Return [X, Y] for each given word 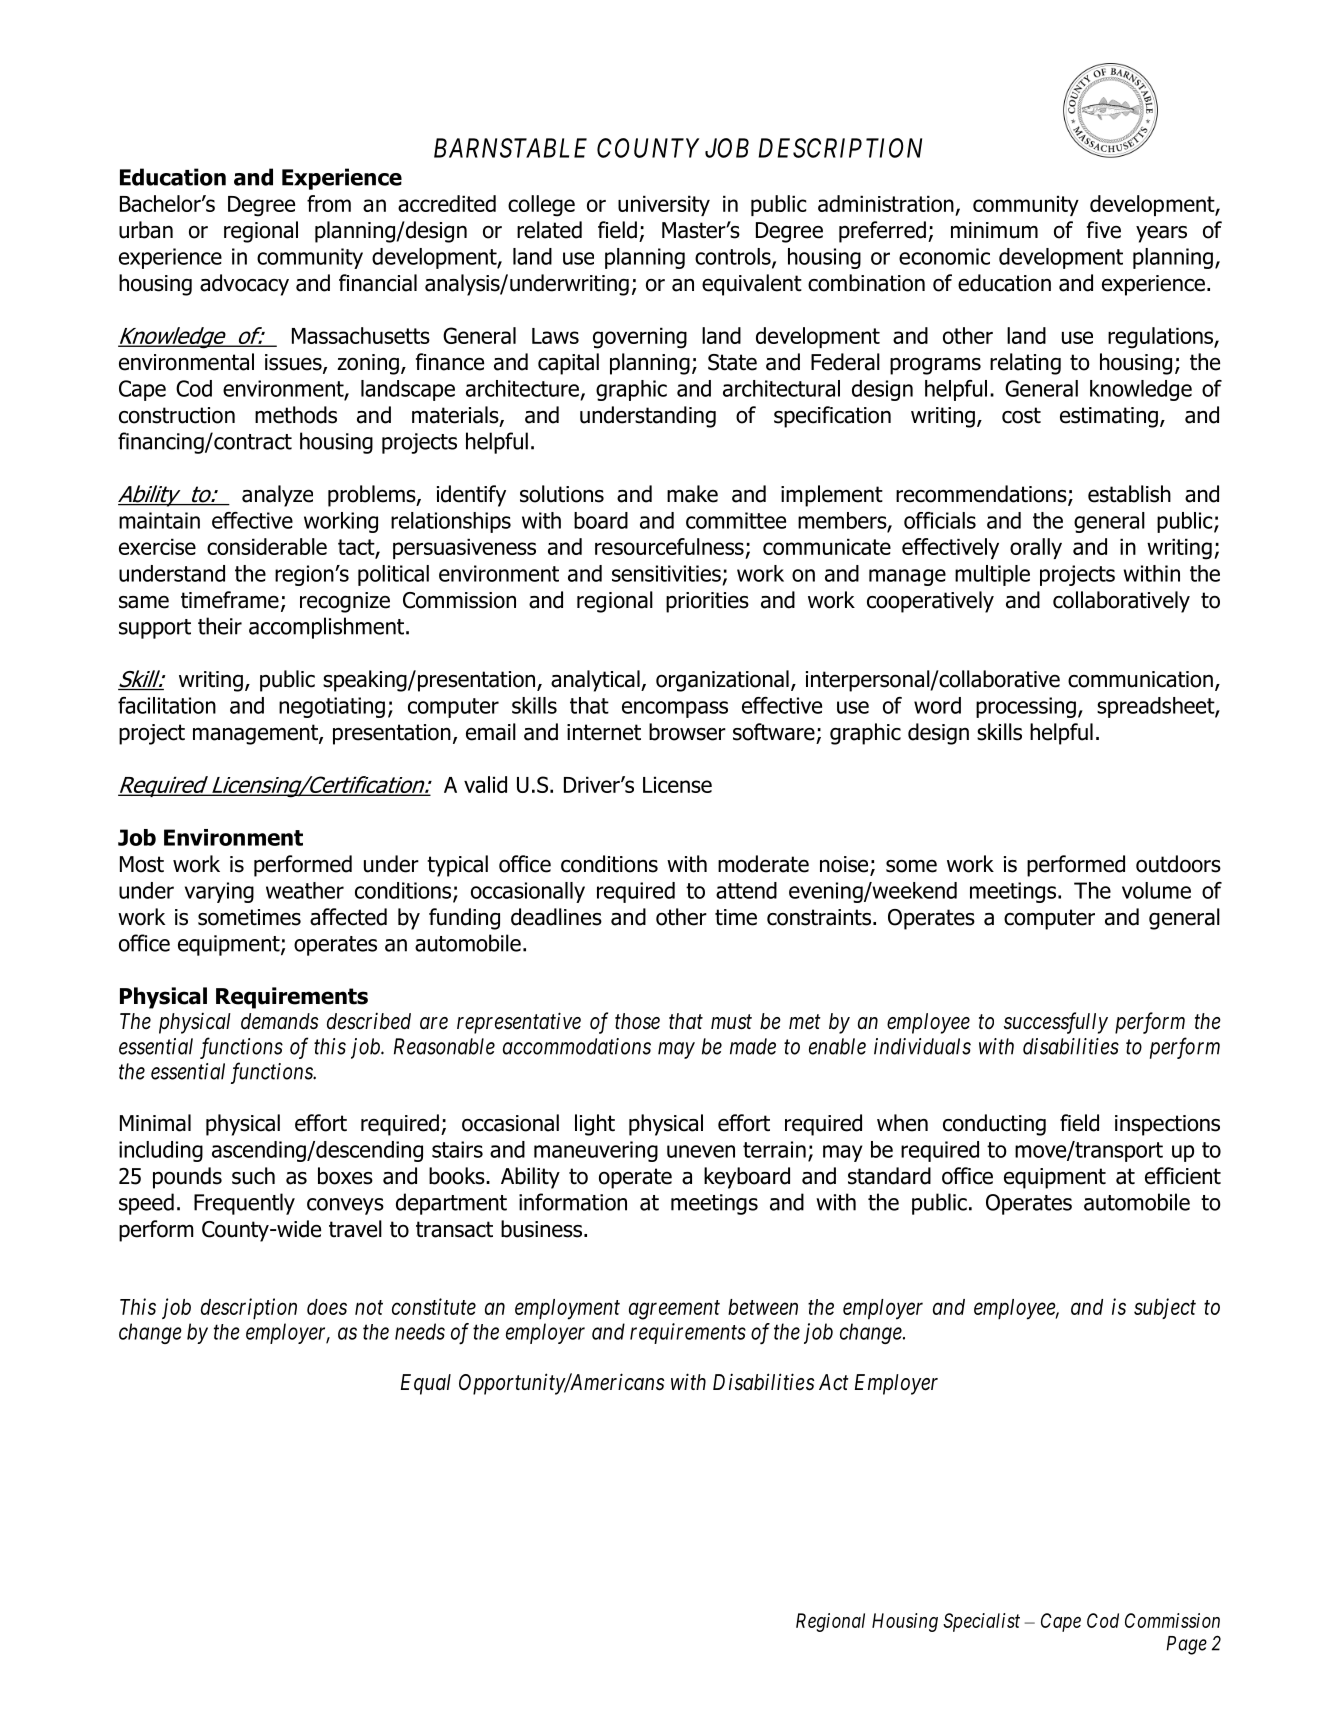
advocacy [244, 285]
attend [746, 890]
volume [1156, 890]
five [1104, 230]
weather [305, 890]
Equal [426, 1384]
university [664, 205]
